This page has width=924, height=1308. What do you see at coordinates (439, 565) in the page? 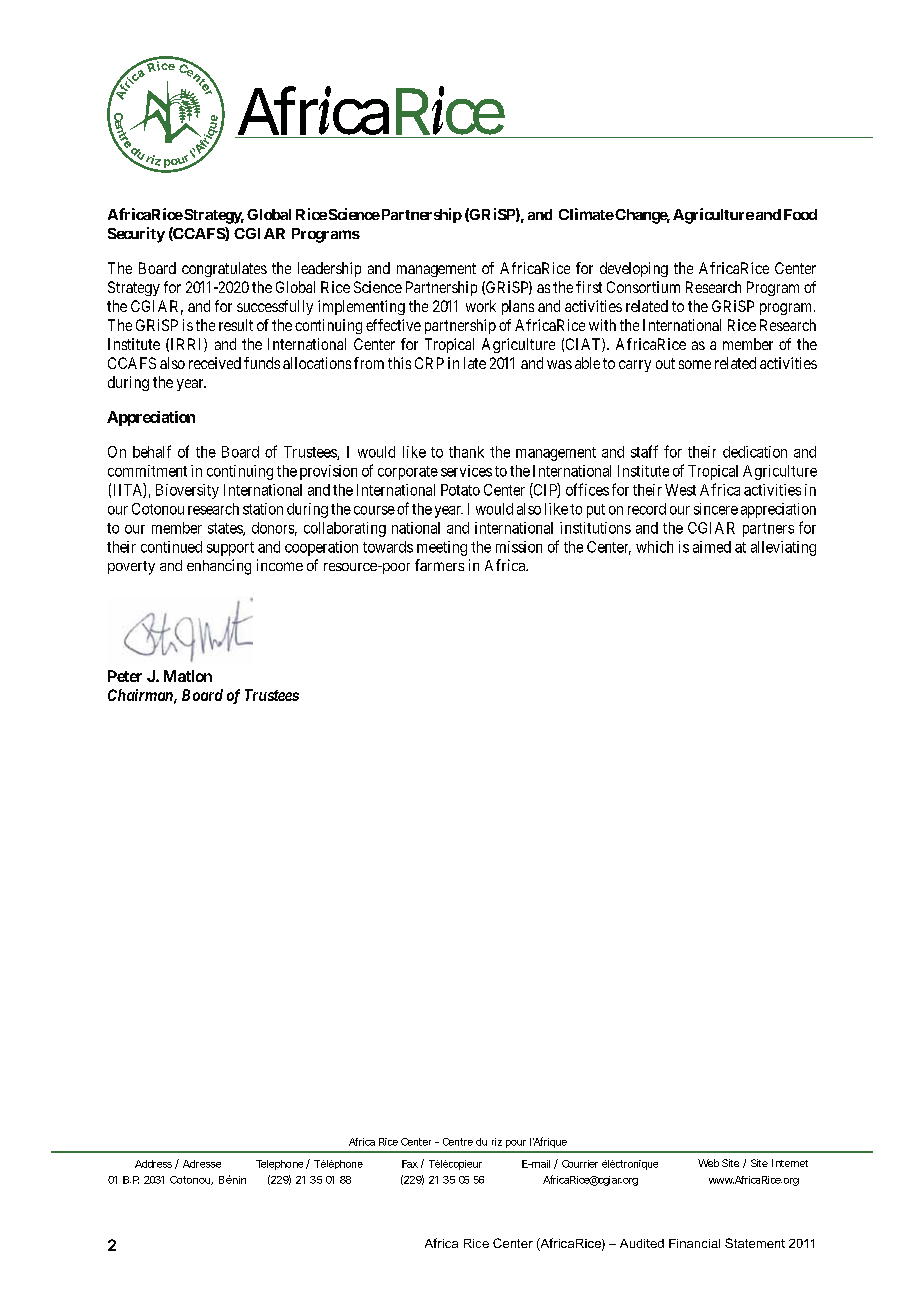
I see `farmers` at bounding box center [439, 565].
